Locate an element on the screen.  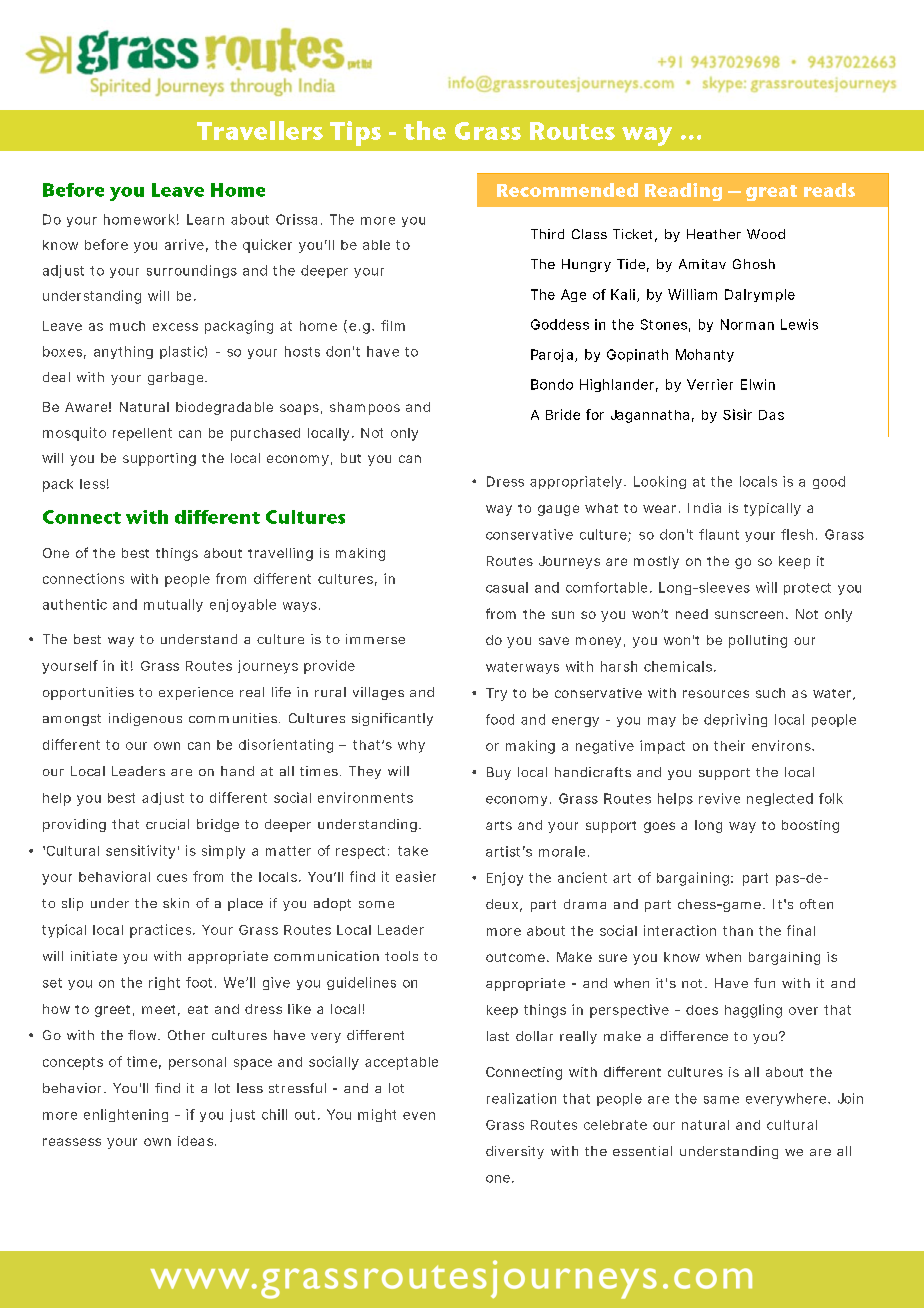
Learn is located at coordinates (205, 219).
